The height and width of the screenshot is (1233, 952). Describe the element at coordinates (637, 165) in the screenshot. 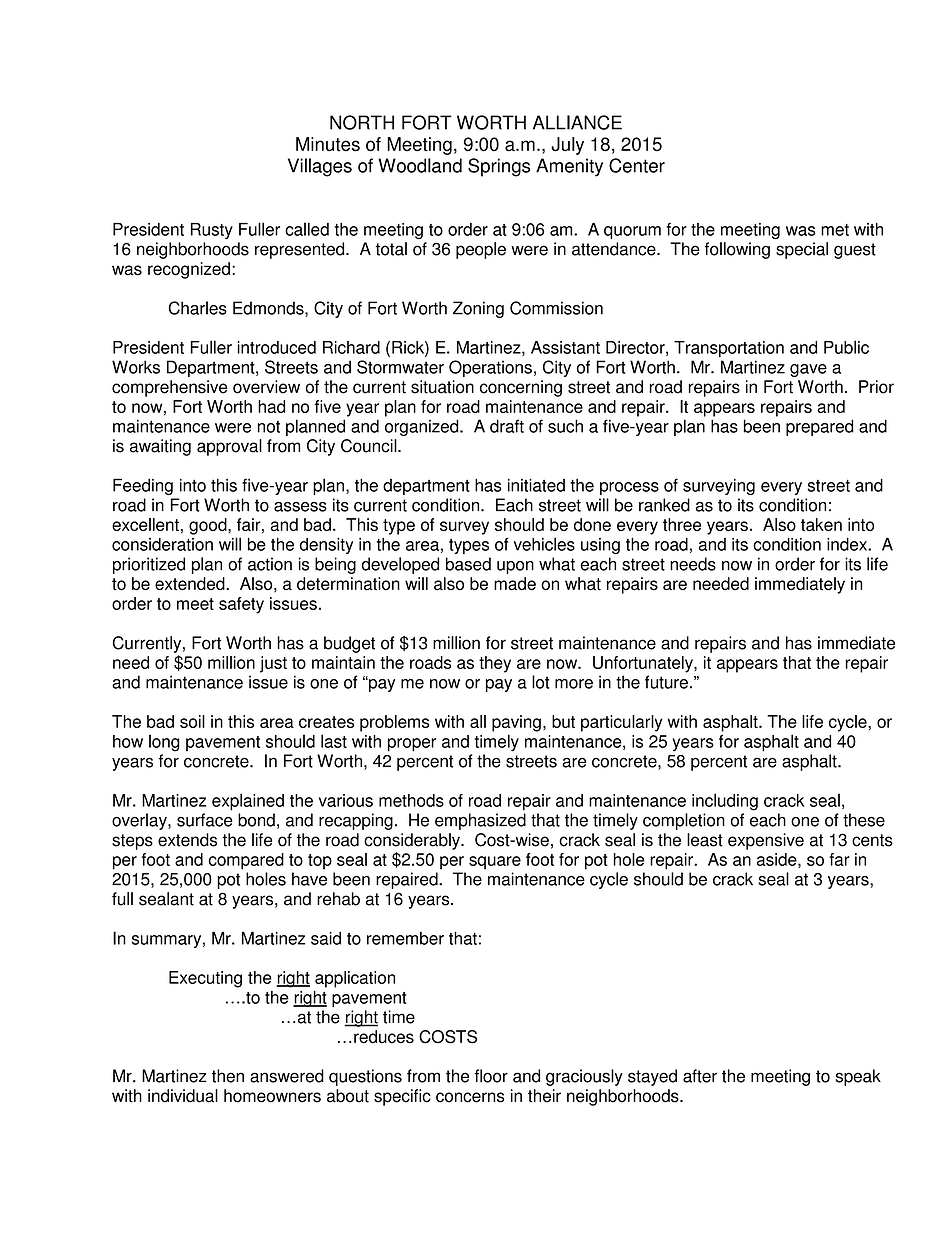

I see `Center` at that location.
